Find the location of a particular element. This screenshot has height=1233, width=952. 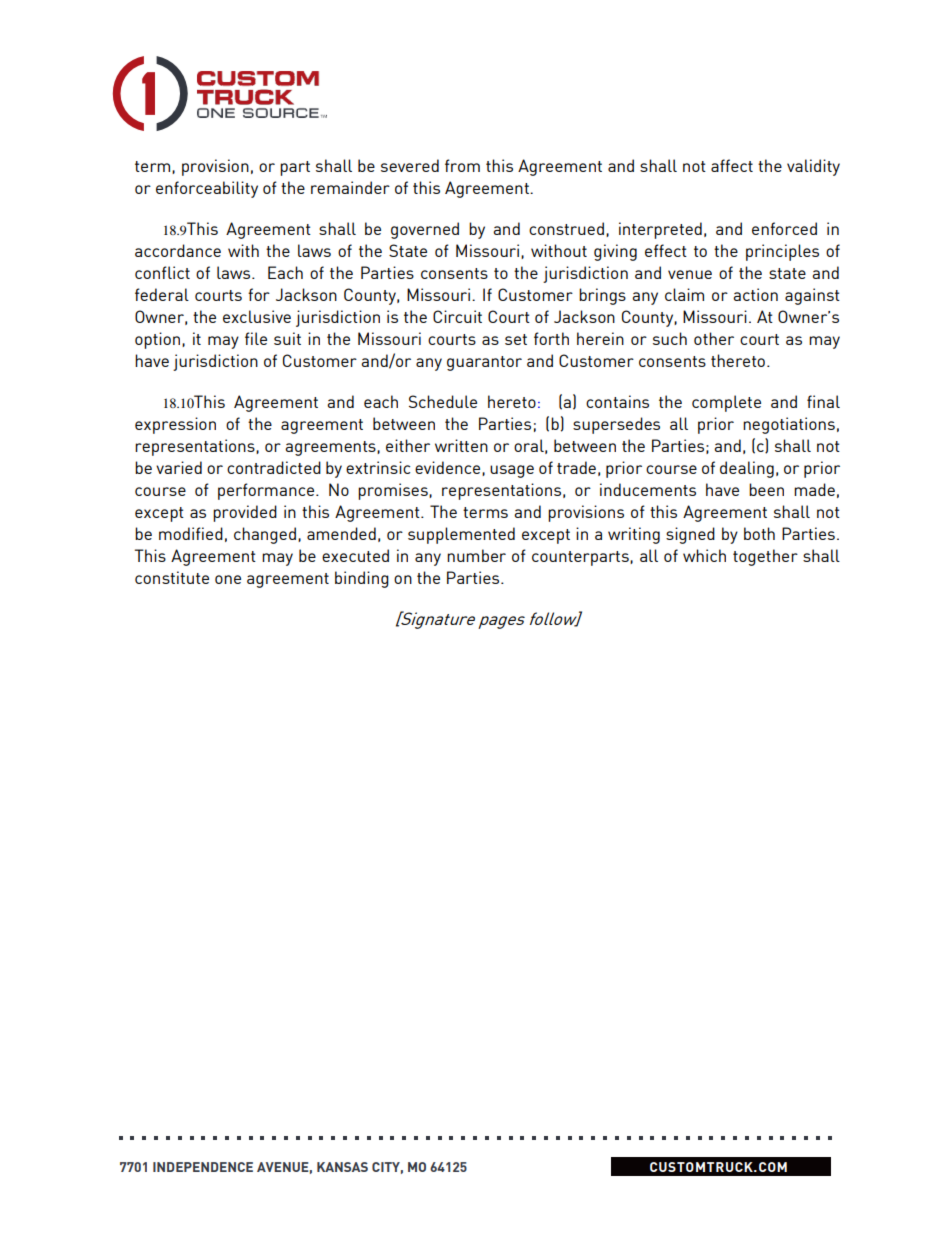

number is located at coordinates (476, 555).
